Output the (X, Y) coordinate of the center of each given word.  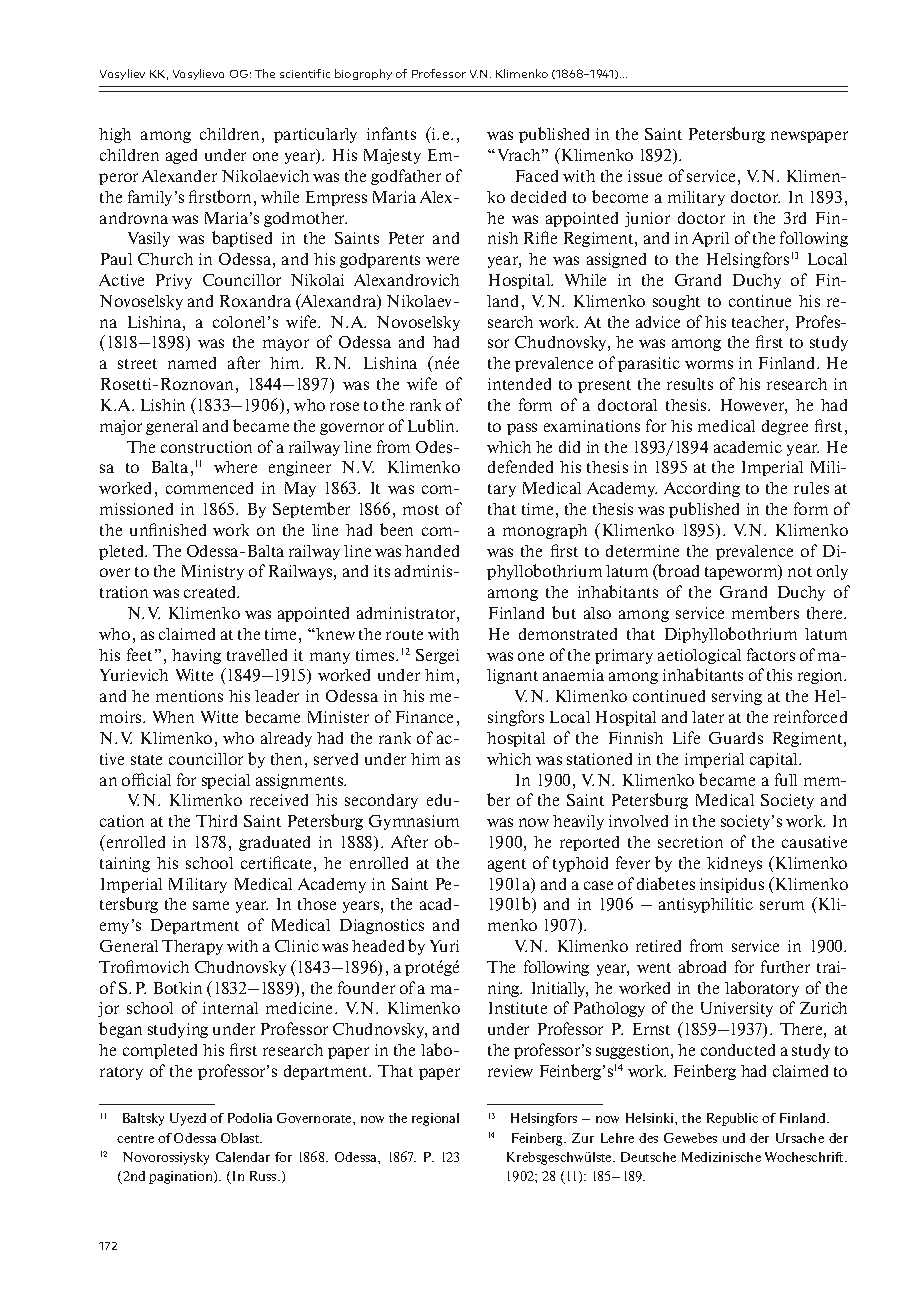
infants (391, 133)
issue (645, 176)
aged (181, 156)
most (421, 510)
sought (676, 302)
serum (782, 905)
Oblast (241, 1138)
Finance (424, 717)
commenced (209, 488)
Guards (736, 738)
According (702, 489)
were (442, 260)
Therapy (192, 947)
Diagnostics (382, 926)
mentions (189, 696)
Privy (174, 281)
